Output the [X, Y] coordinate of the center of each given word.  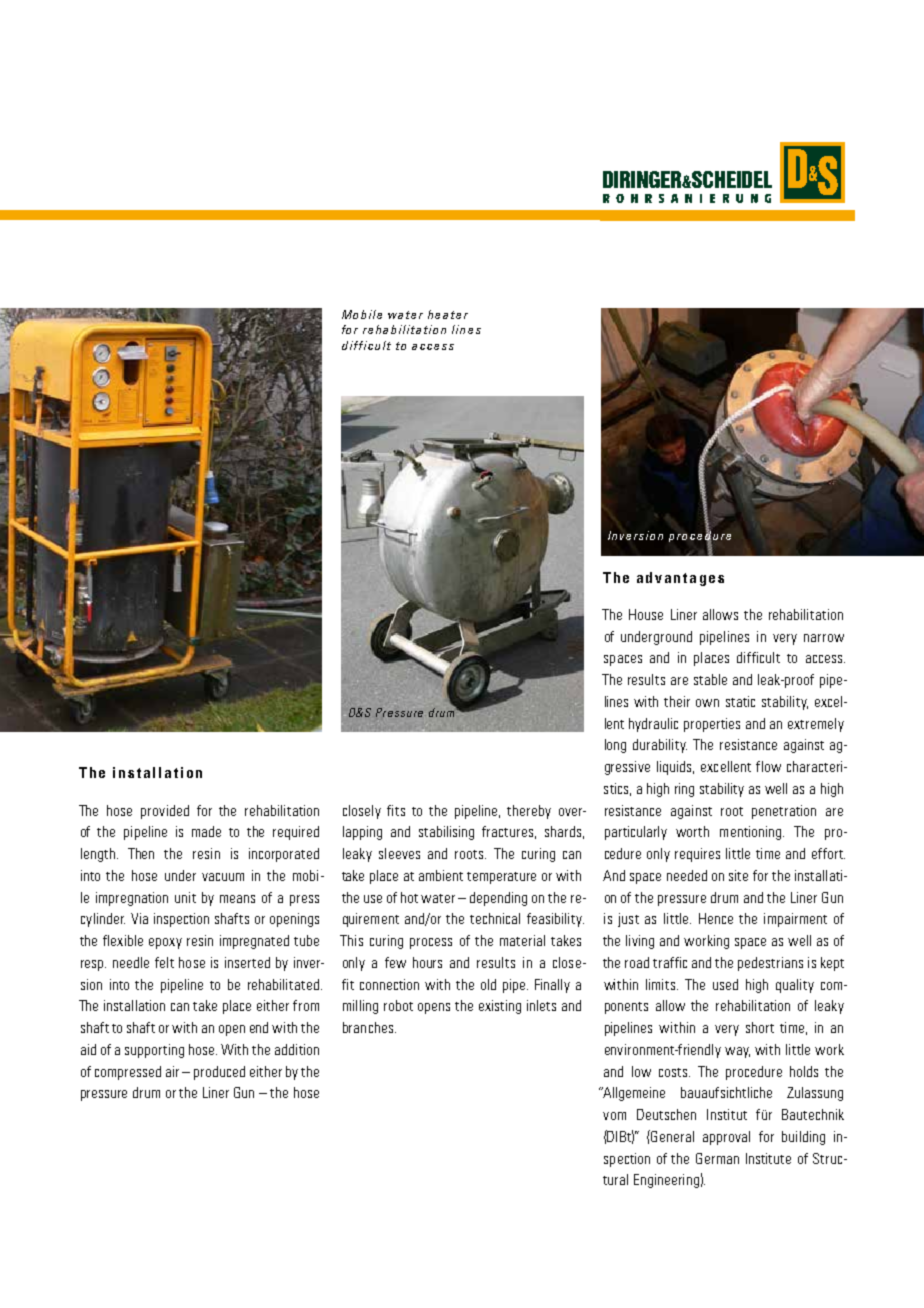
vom [614, 1116]
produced [219, 1073]
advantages [680, 579]
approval [726, 1138]
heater [448, 314]
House [646, 614]
